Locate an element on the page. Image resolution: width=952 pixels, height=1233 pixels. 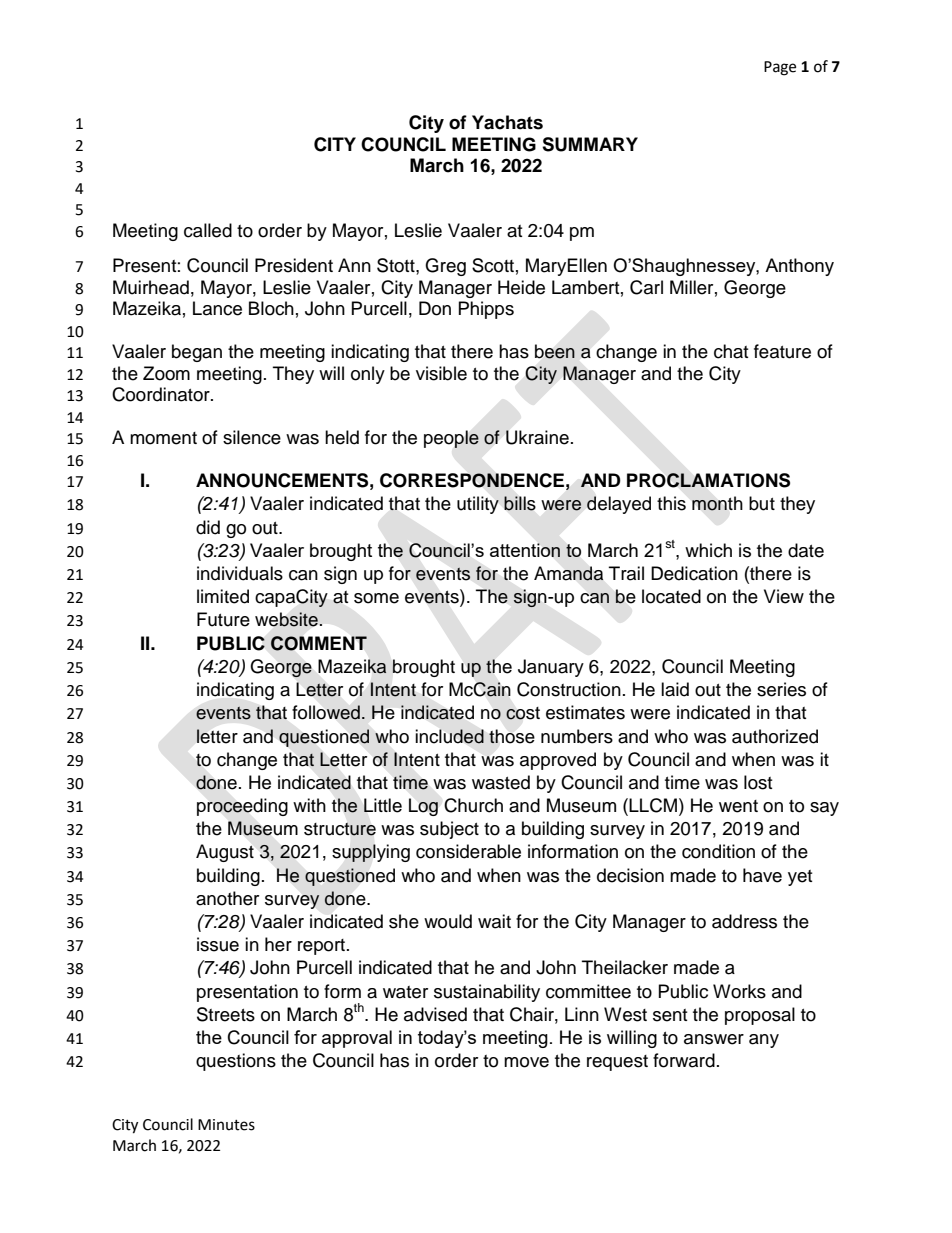
series is located at coordinates (781, 689).
